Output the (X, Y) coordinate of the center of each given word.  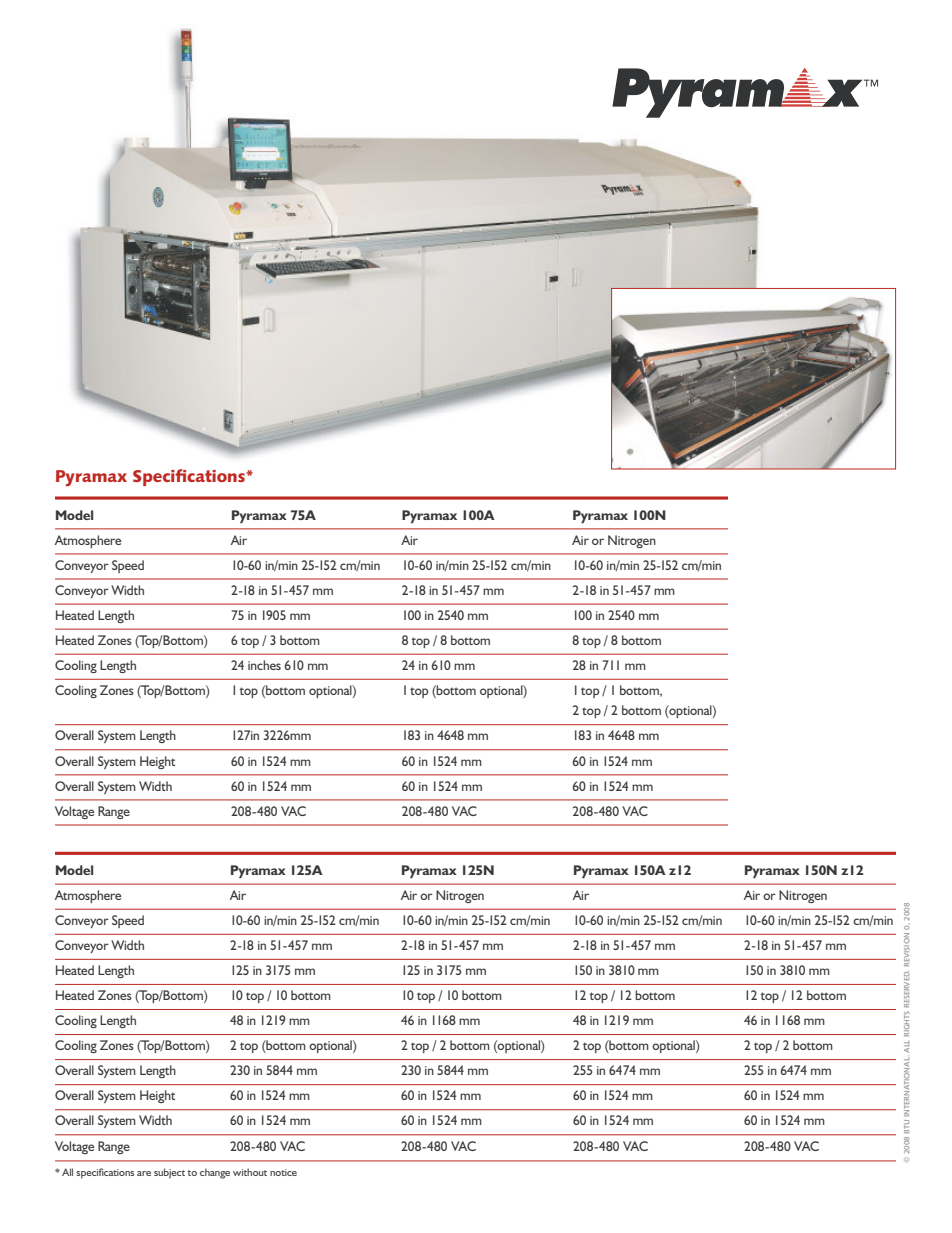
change (215, 1173)
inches (264, 665)
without (250, 1172)
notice (283, 1172)
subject (169, 1173)
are (144, 1173)
